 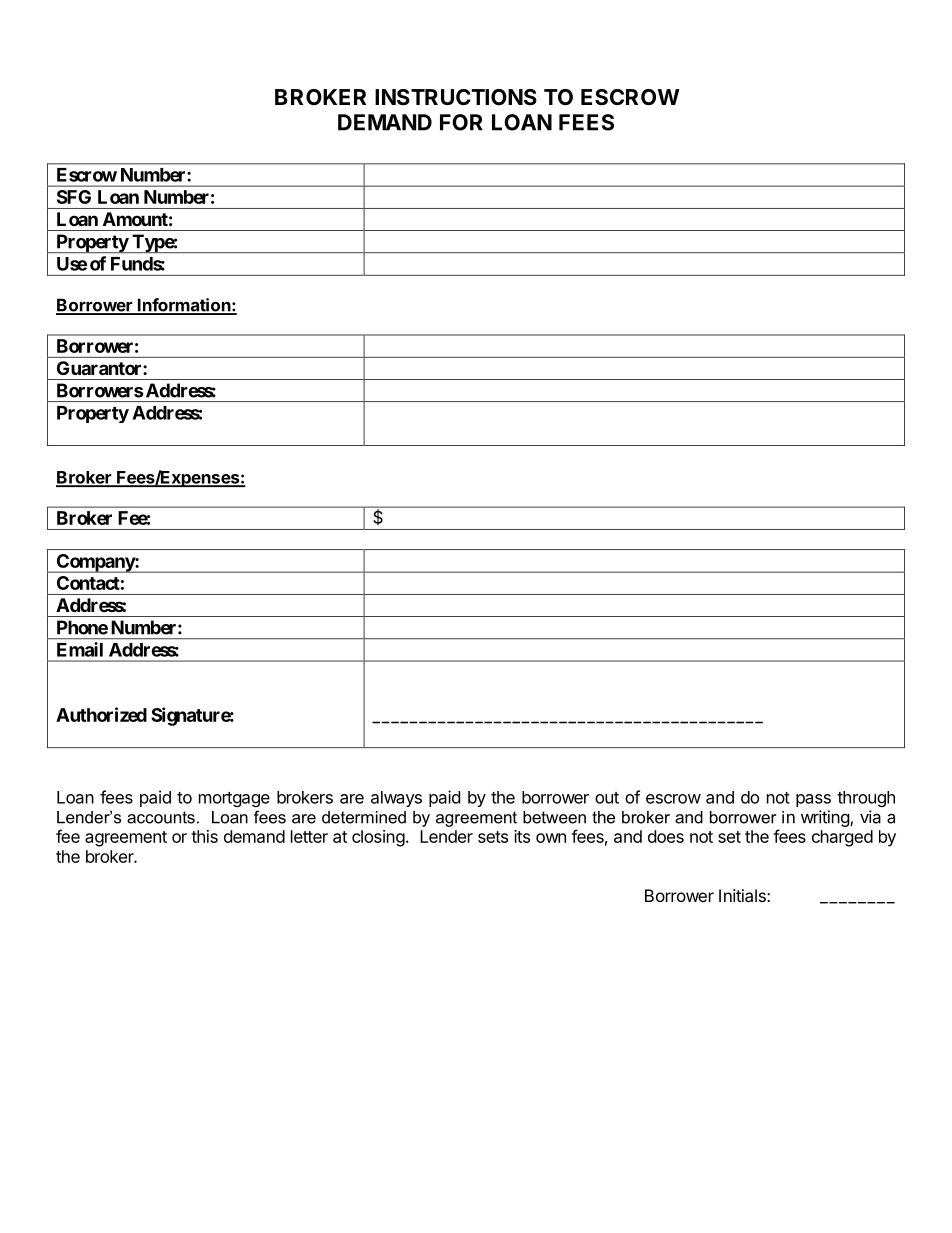 What do you see at coordinates (396, 799) in the screenshot?
I see `always` at bounding box center [396, 799].
